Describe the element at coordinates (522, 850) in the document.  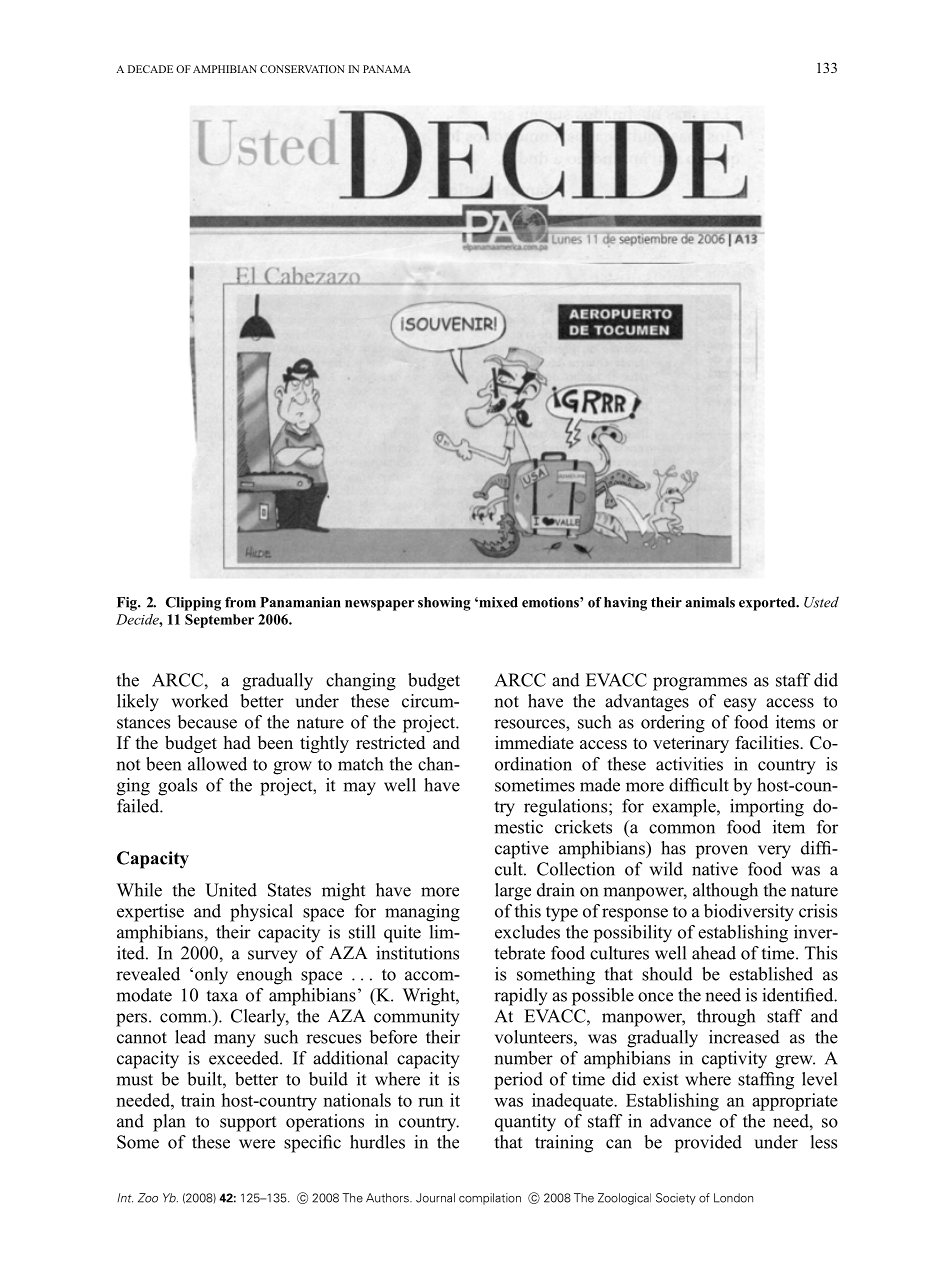
I see `captive` at that location.
